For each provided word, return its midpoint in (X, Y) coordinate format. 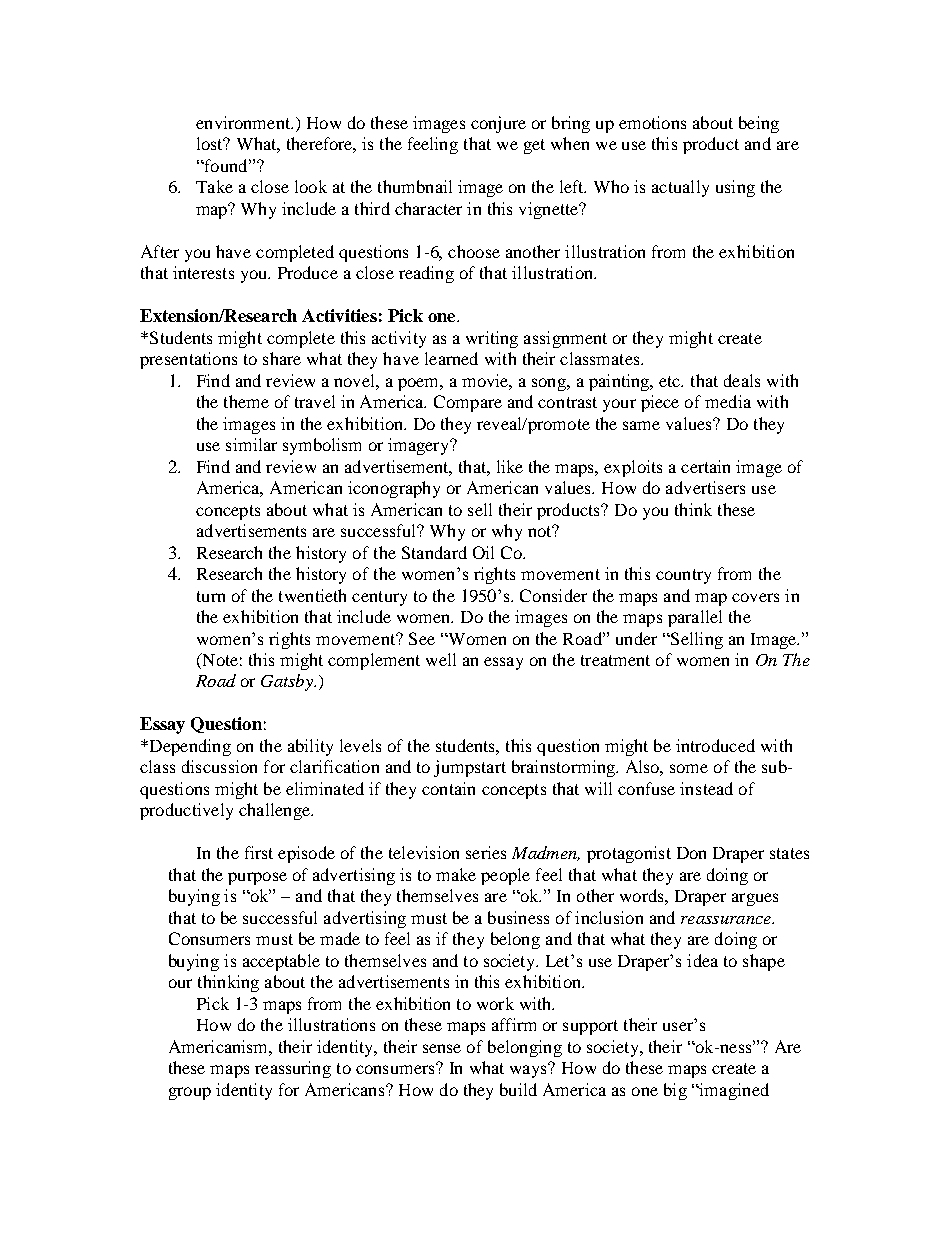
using (735, 188)
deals (742, 380)
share (282, 358)
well (441, 659)
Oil (483, 552)
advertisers (705, 487)
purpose (257, 878)
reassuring (293, 1069)
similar (251, 444)
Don (691, 853)
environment (244, 122)
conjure (498, 124)
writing (492, 339)
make (456, 874)
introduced (715, 745)
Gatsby (288, 682)
